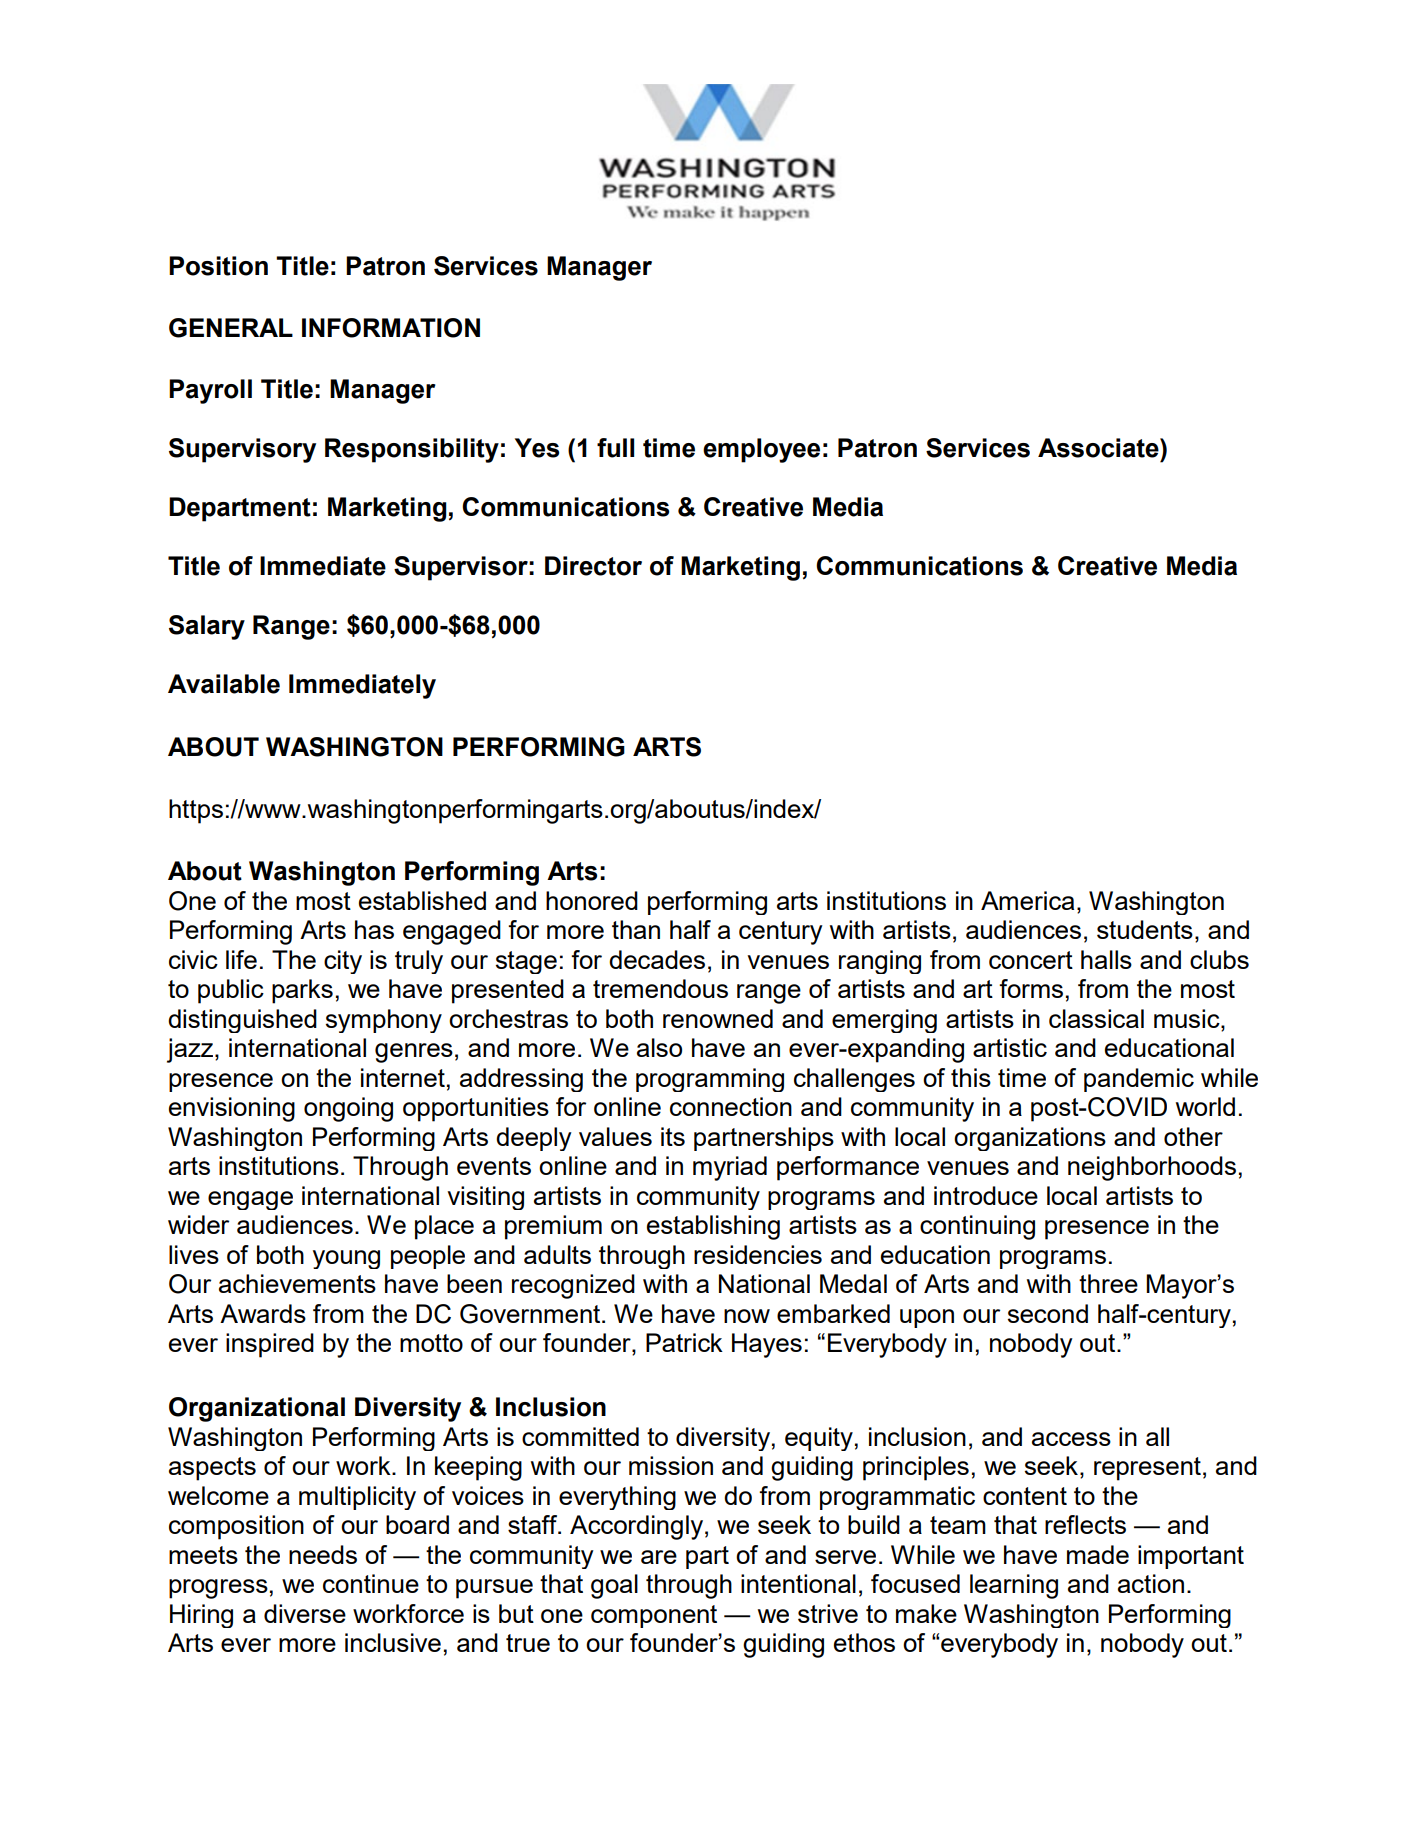 This document has width=1428, height=1848. What do you see at coordinates (305, 1613) in the document?
I see `diverse` at bounding box center [305, 1613].
